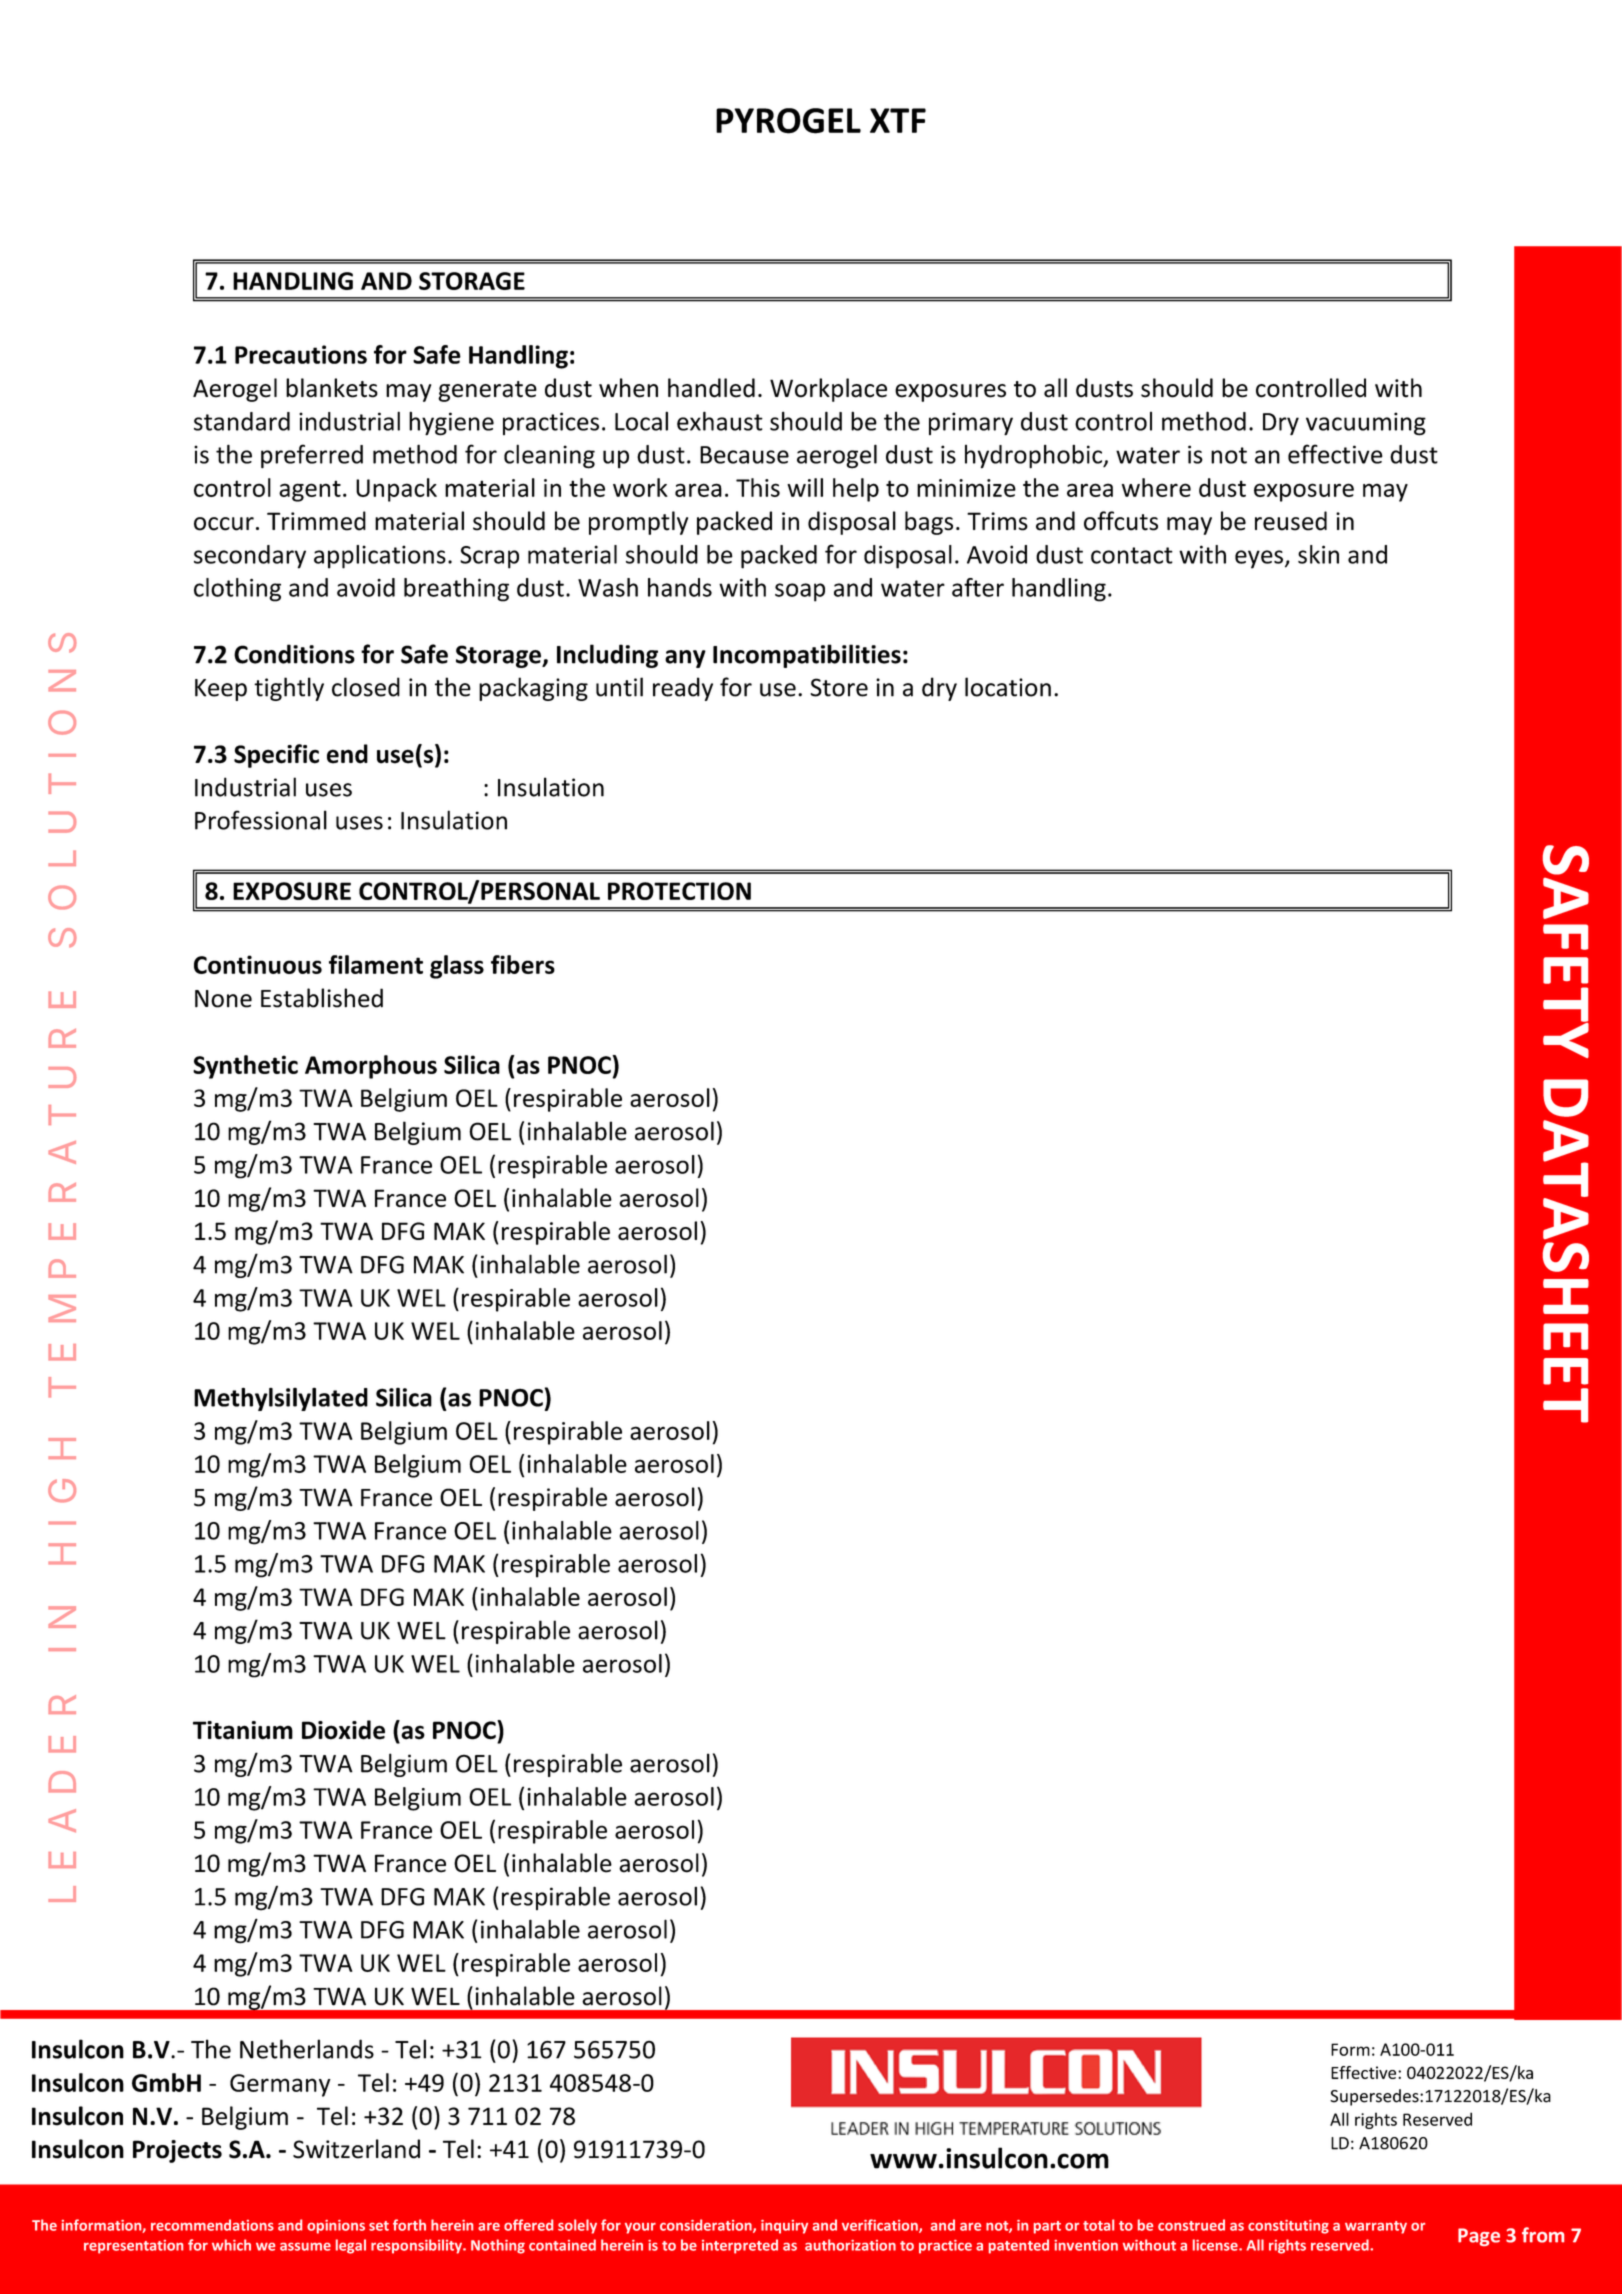 The image size is (1622, 2294). I want to click on opinions, so click(336, 2227).
